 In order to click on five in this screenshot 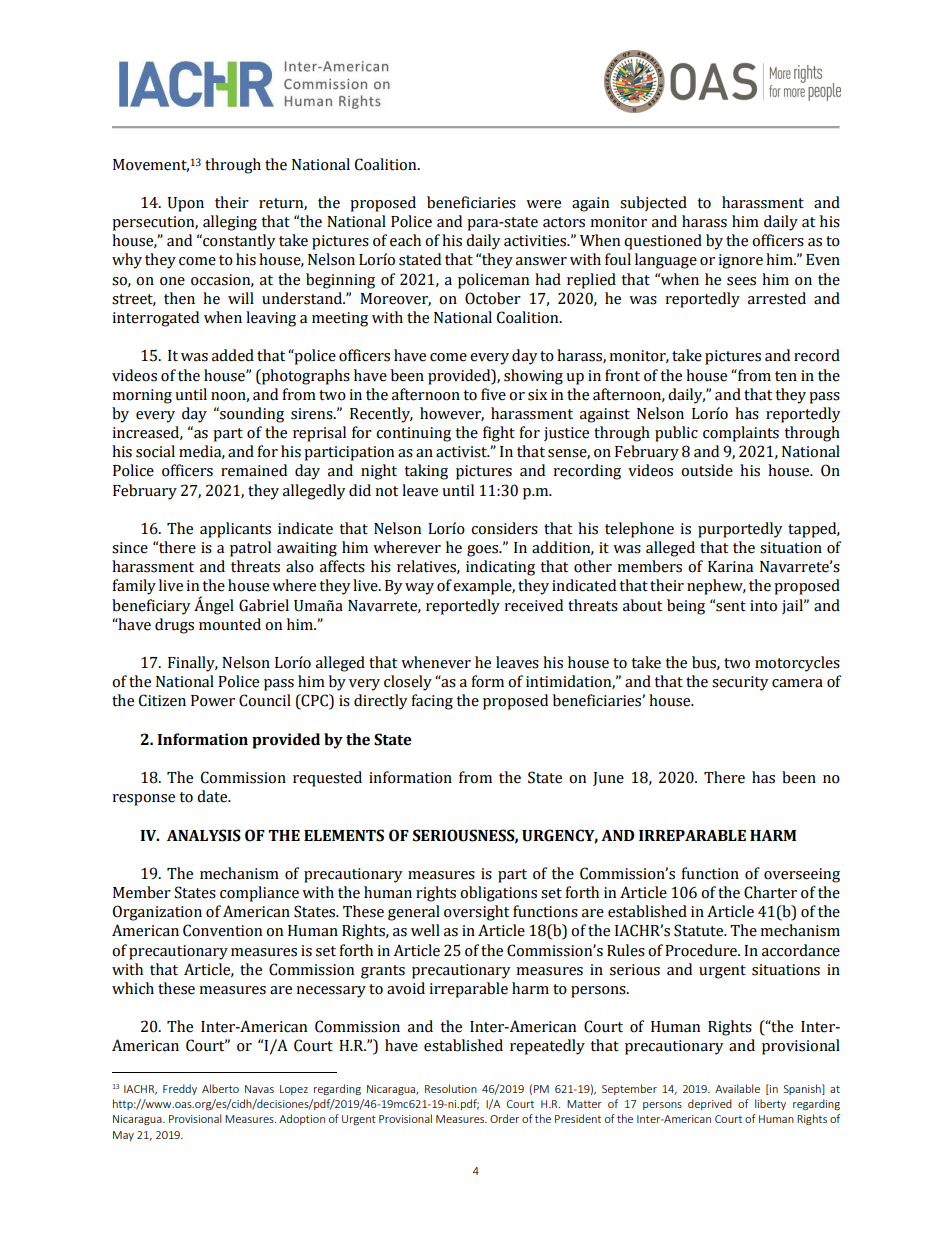, I will do `click(493, 394)`.
